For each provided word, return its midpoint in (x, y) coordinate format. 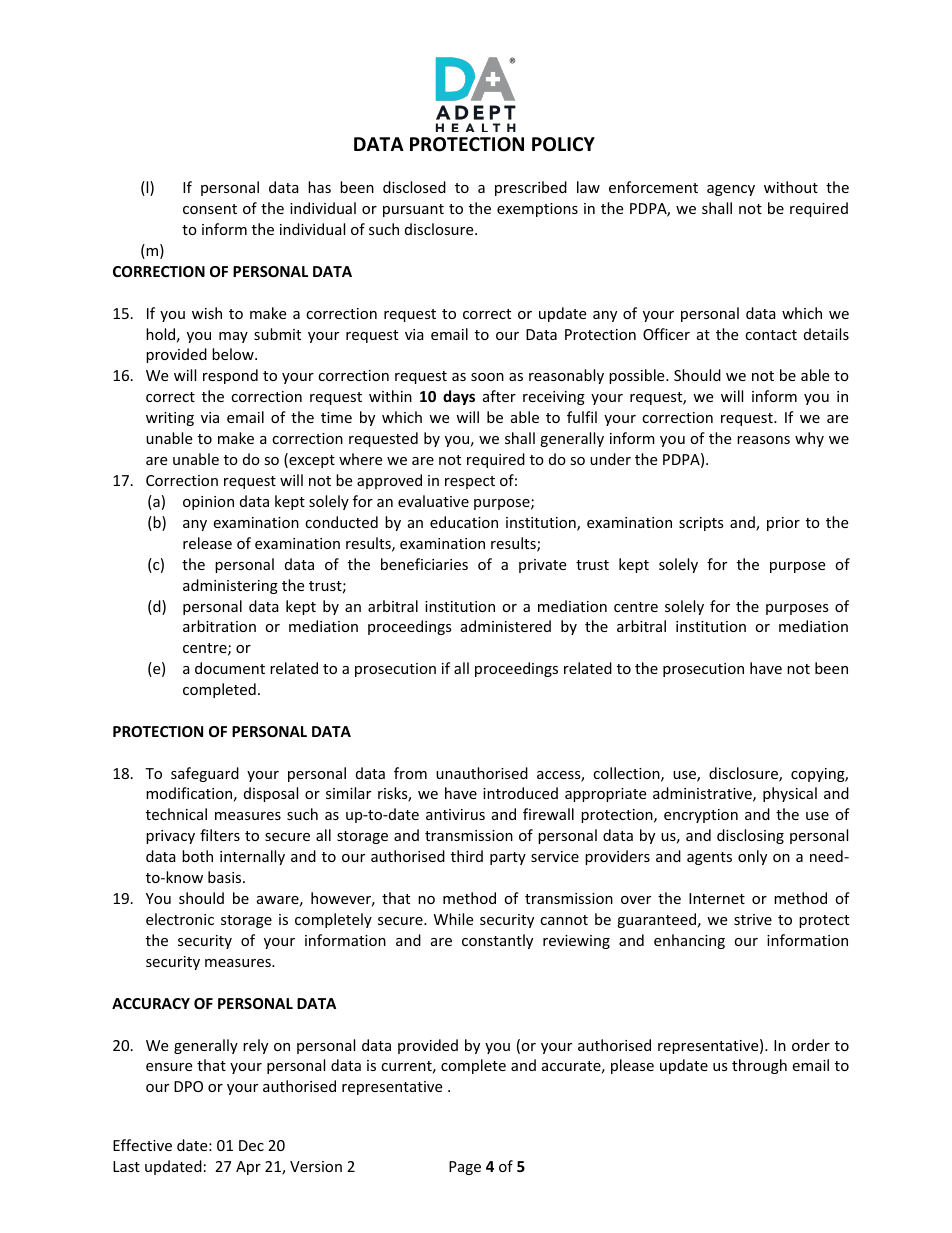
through (759, 1066)
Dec (251, 1145)
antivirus (455, 814)
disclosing (750, 836)
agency (731, 190)
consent (210, 209)
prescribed (531, 188)
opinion (208, 503)
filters (220, 835)
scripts (701, 524)
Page (465, 1168)
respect (470, 482)
